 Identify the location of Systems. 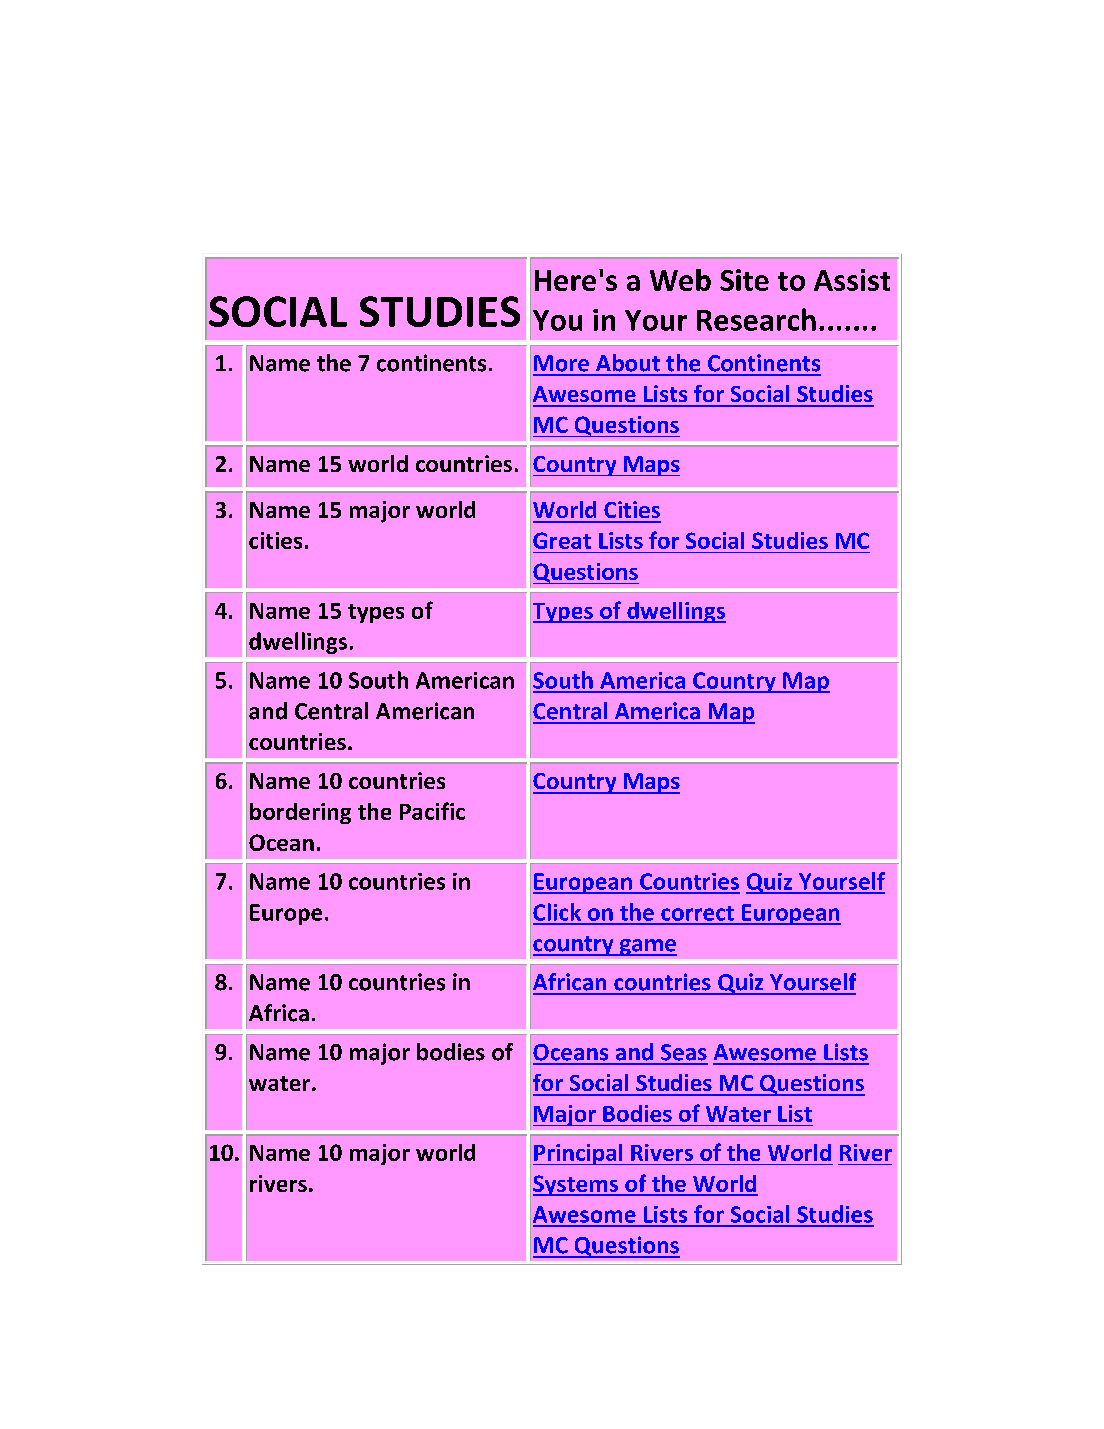
(577, 1185).
